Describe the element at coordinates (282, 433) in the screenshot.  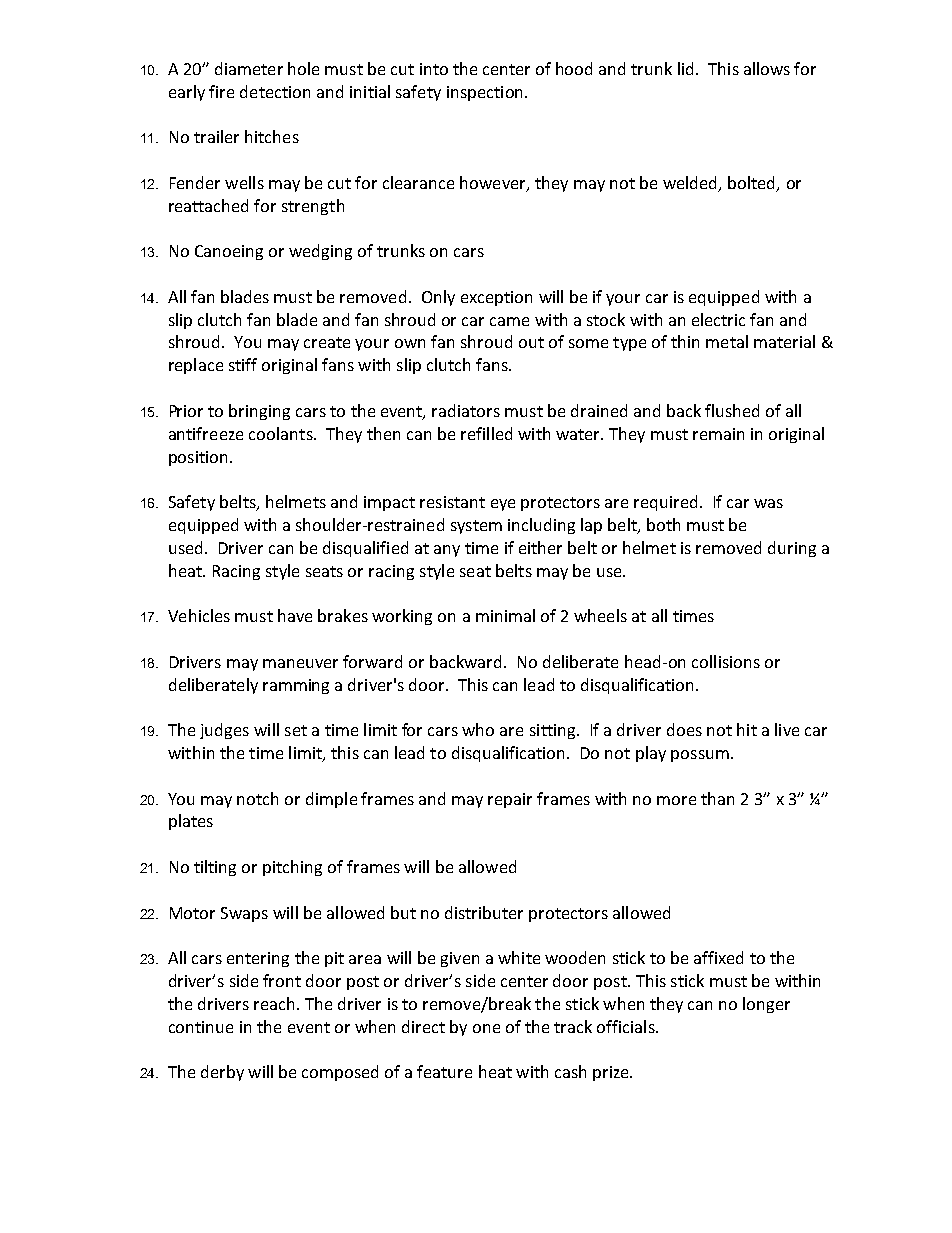
I see `coolants` at that location.
